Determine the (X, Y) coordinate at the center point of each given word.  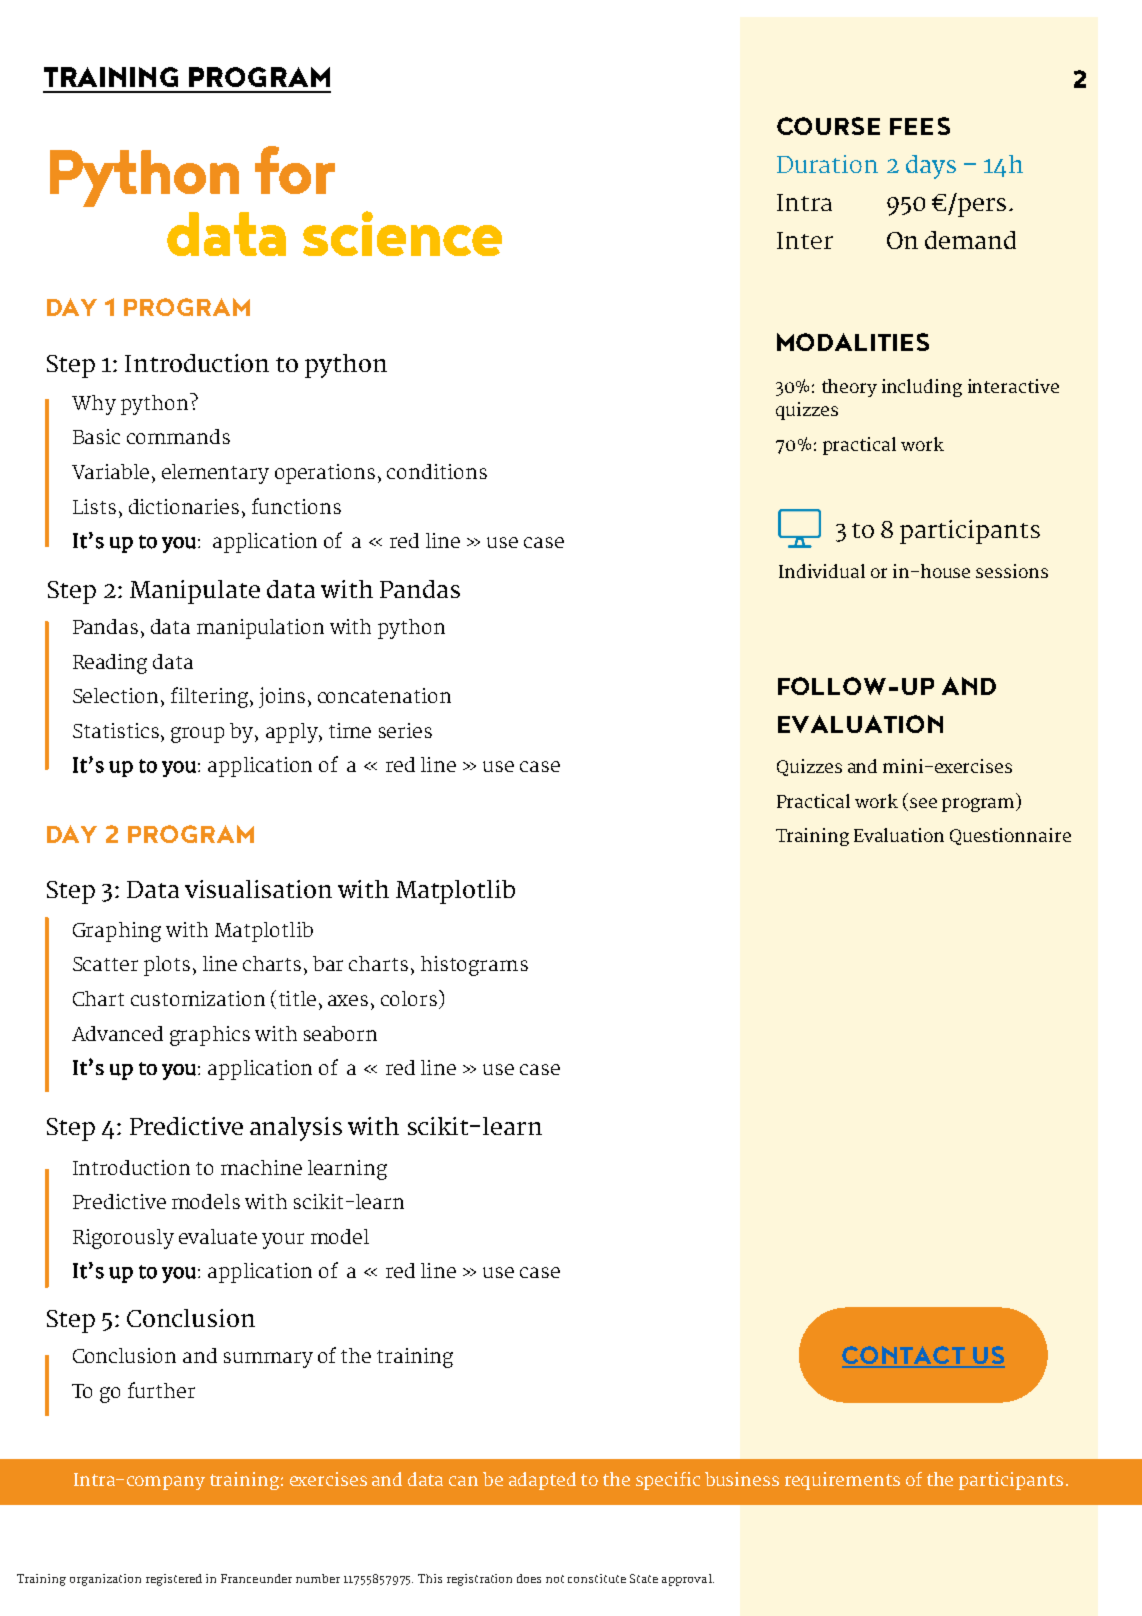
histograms (474, 966)
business (742, 1479)
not (555, 1579)
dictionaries (184, 506)
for (295, 170)
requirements (842, 1481)
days (931, 167)
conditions (437, 471)
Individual (822, 571)
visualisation (258, 889)
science (402, 233)
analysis (296, 1129)
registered (174, 1580)
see (923, 803)
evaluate (218, 1236)
